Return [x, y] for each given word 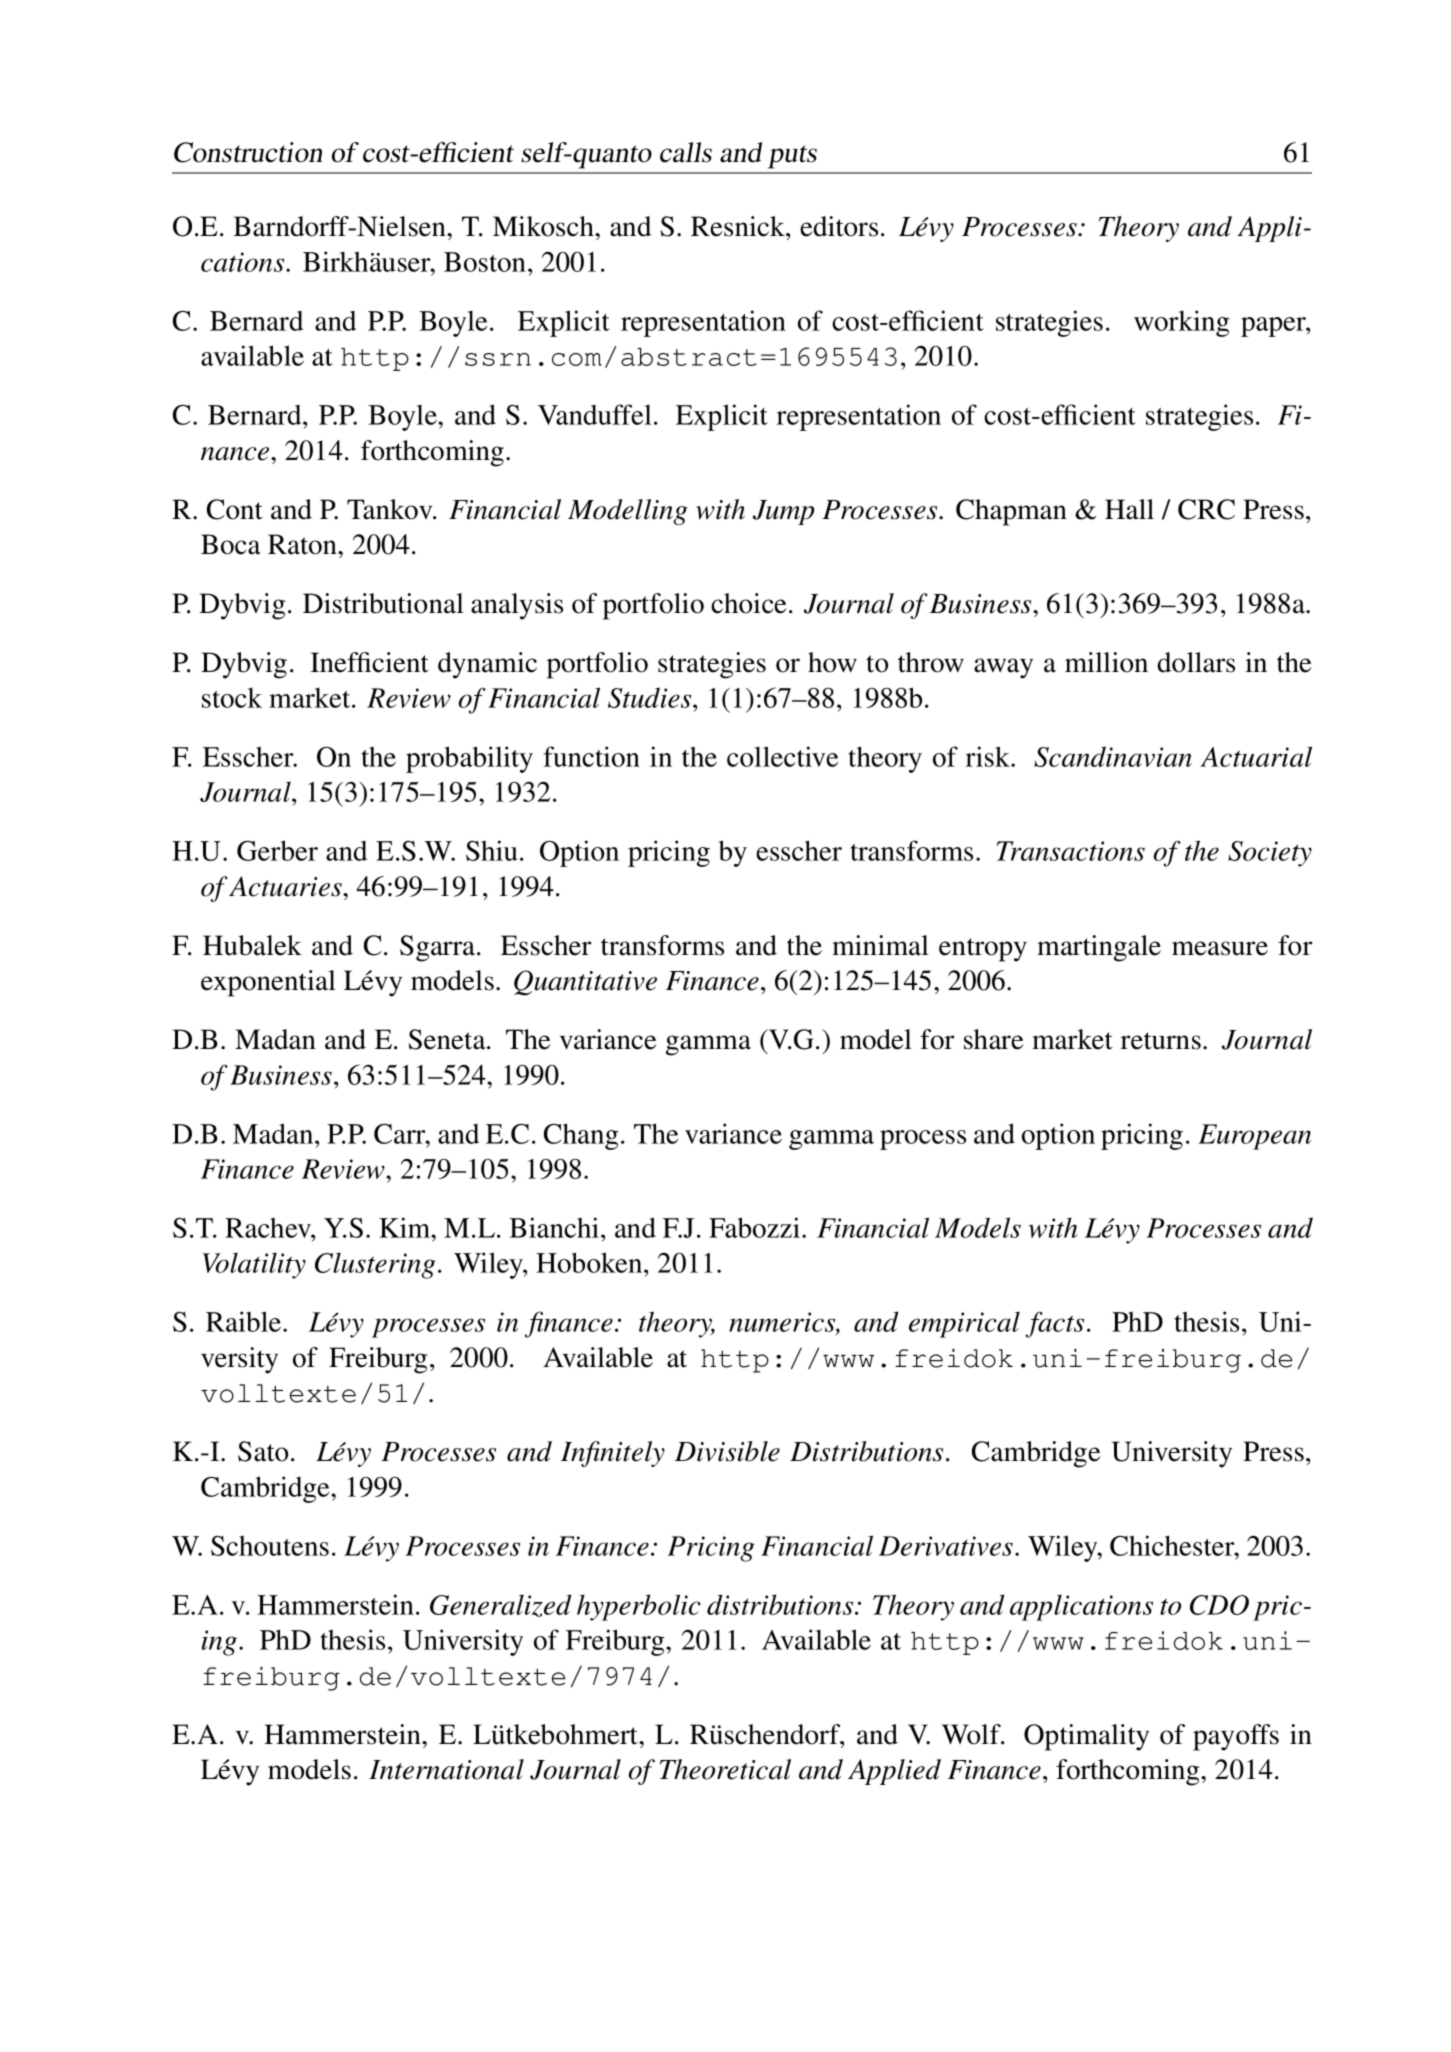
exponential [268, 983]
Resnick [739, 226]
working [1181, 323]
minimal [880, 945]
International [446, 1769]
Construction [248, 152]
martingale [1099, 948]
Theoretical [725, 1769]
